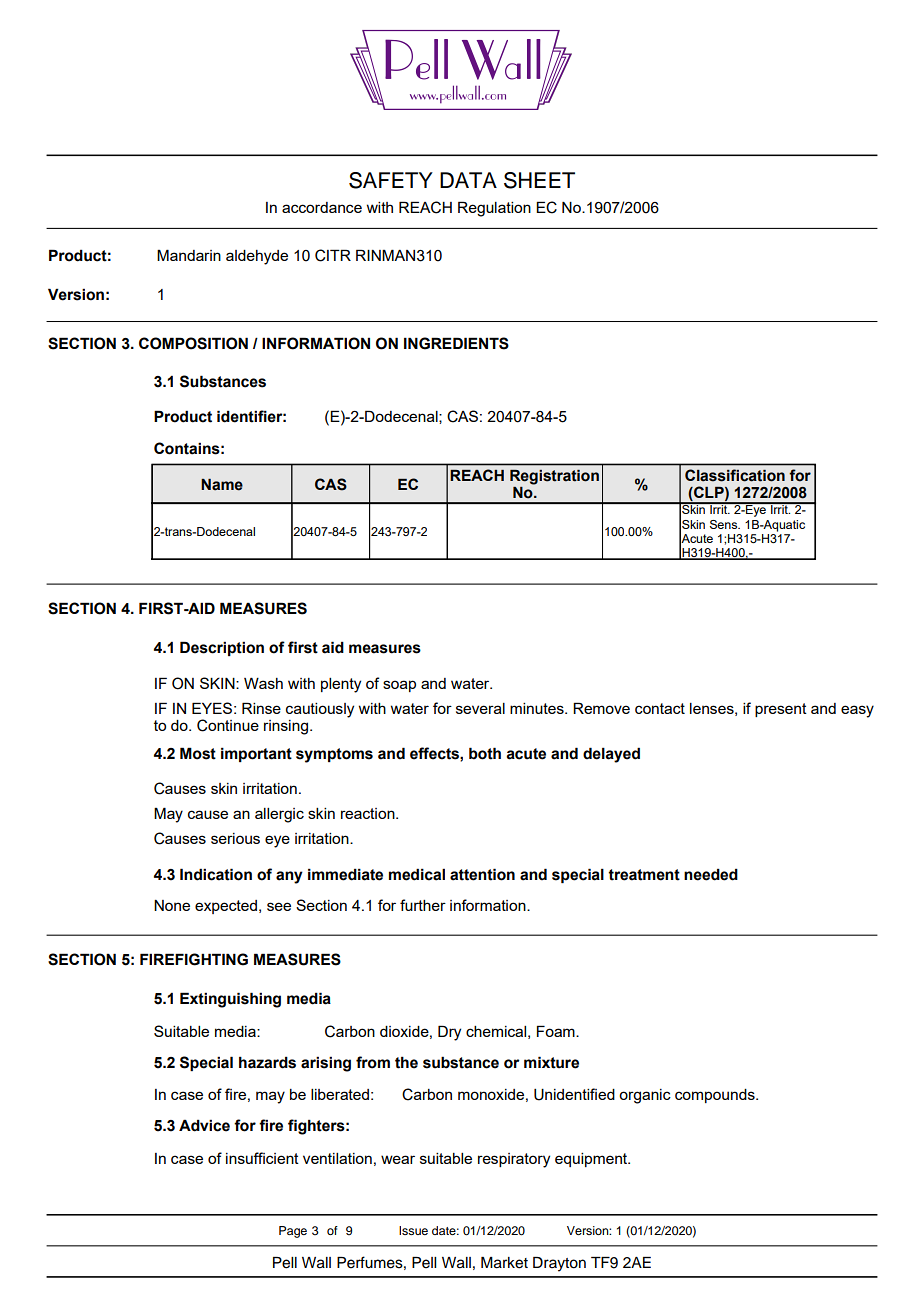 The height and width of the screenshot is (1308, 924). Describe the element at coordinates (261, 708) in the screenshot. I see `Rinse` at that location.
